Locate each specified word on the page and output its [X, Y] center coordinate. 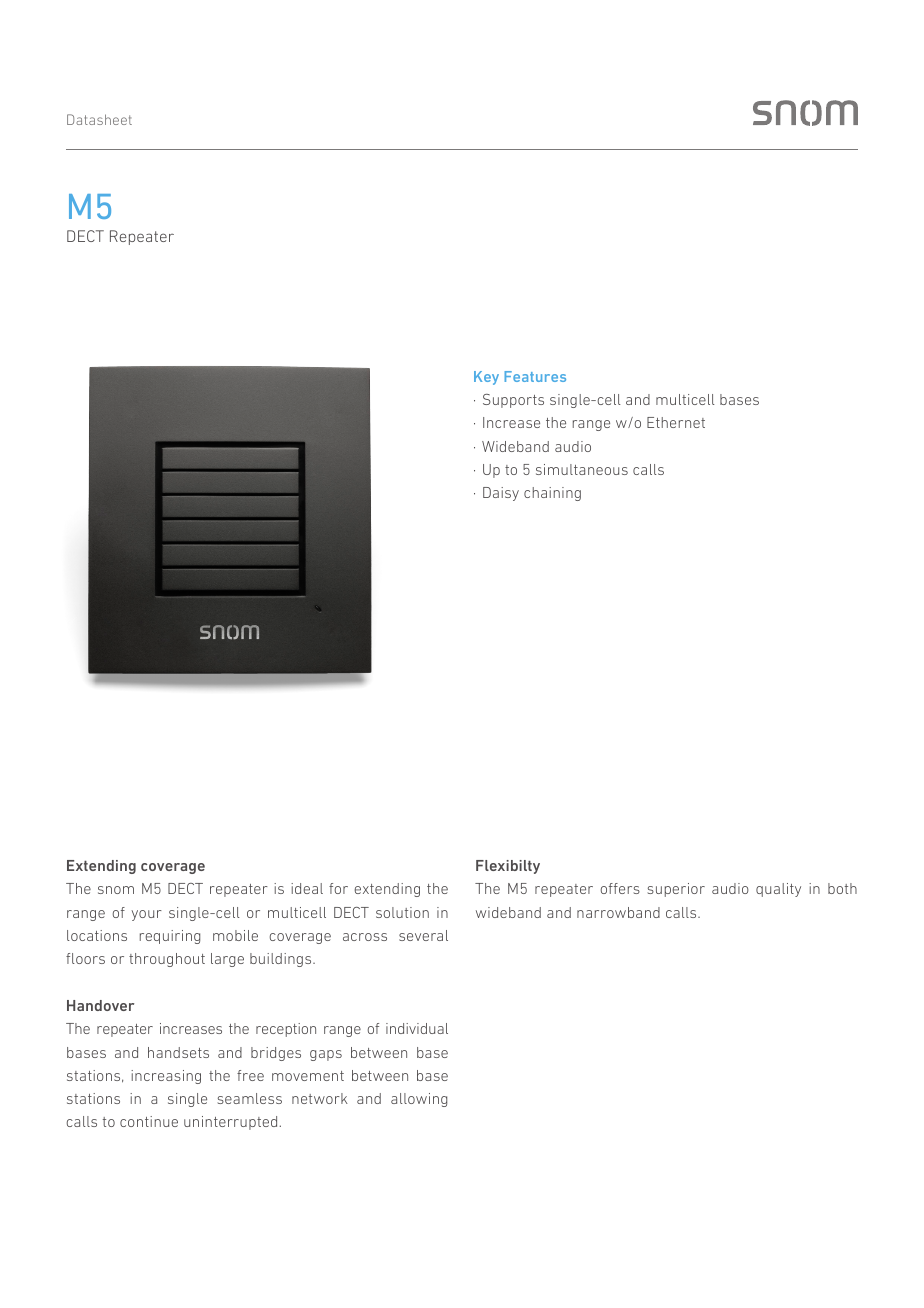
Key [486, 378]
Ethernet [676, 422]
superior [676, 890]
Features [535, 376]
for [338, 888]
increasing [166, 1077]
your [146, 915]
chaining [552, 494]
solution [402, 912]
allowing [419, 1100]
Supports [513, 401]
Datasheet [99, 119]
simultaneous [582, 469]
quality [778, 890]
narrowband [618, 912]
